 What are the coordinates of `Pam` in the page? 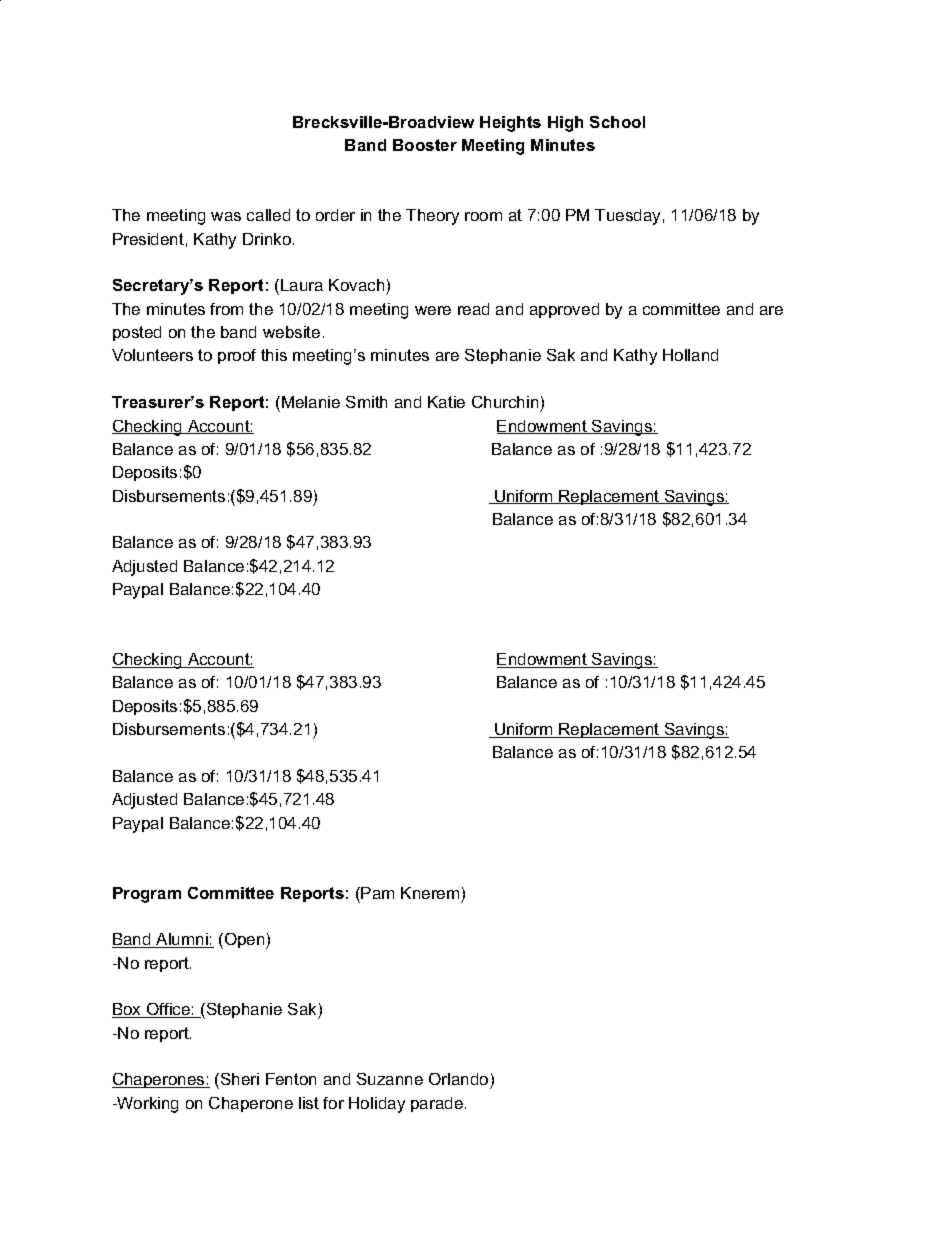 It's located at (377, 893).
